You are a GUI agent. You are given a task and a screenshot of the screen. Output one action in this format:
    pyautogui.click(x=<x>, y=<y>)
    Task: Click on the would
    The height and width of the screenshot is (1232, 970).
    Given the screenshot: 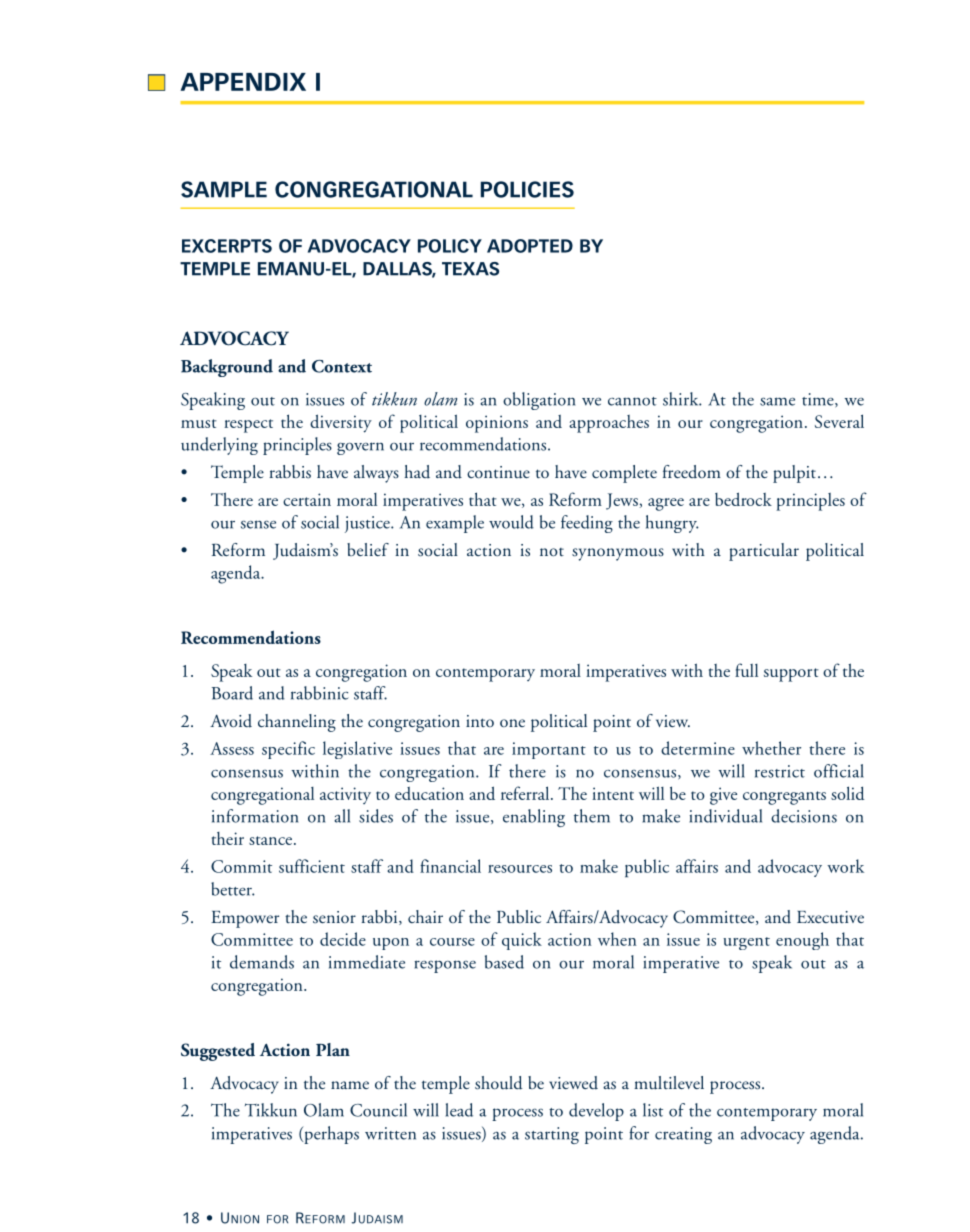 What is the action you would take?
    pyautogui.click(x=511, y=522)
